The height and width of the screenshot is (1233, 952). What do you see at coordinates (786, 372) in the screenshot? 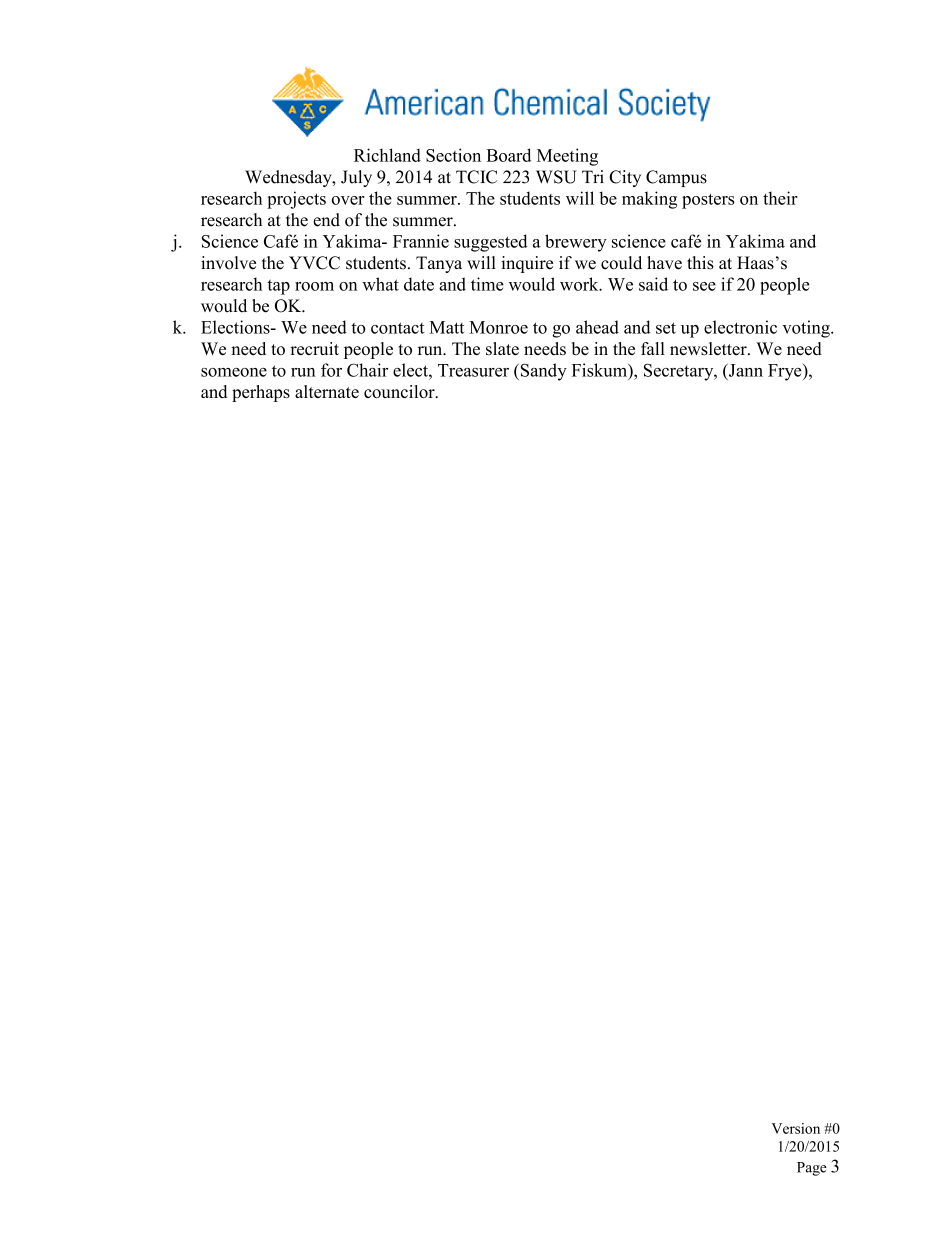
I see `Frye` at bounding box center [786, 372].
